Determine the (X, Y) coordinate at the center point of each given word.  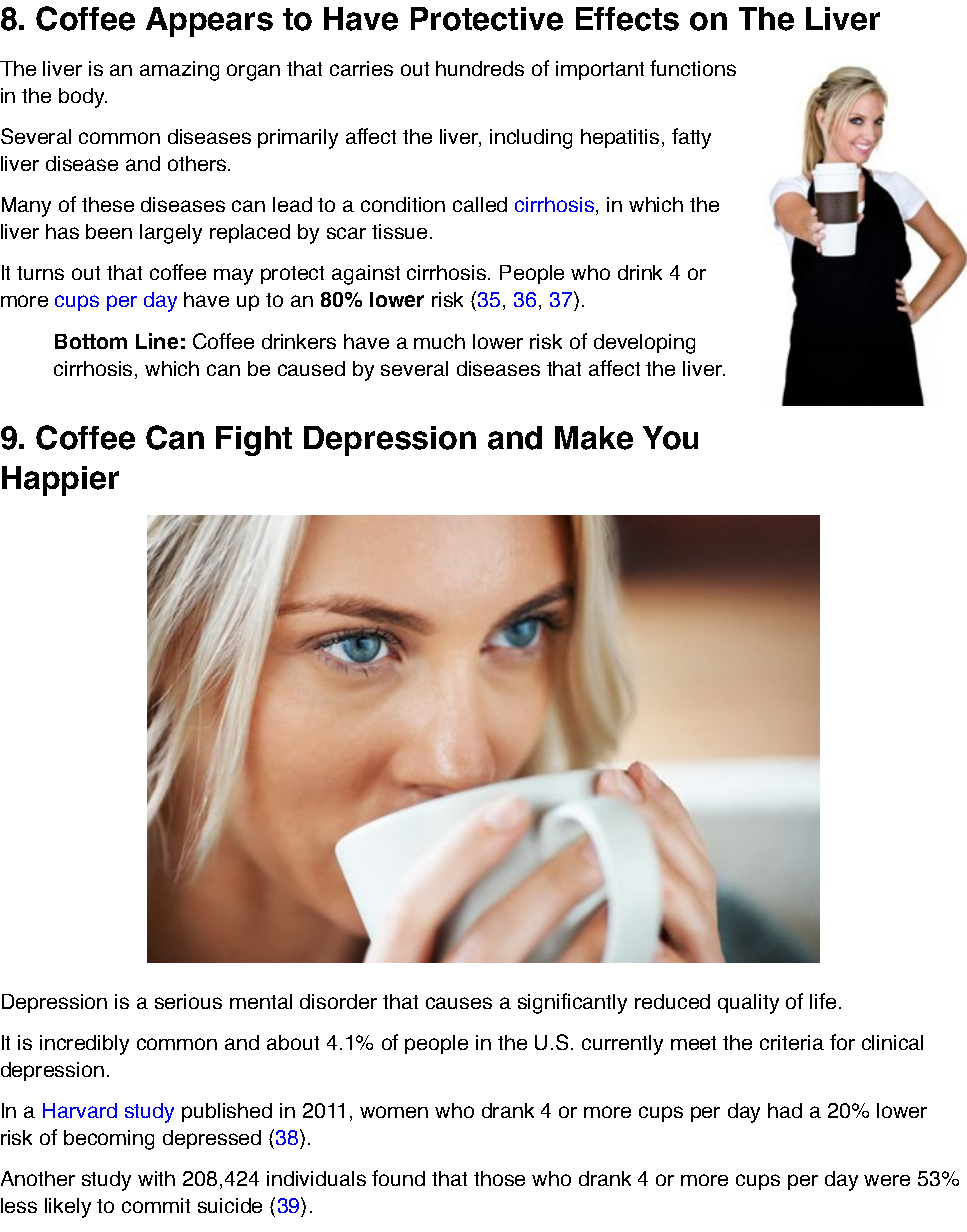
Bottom (91, 341)
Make (594, 438)
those (499, 1178)
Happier (60, 481)
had (785, 1110)
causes (459, 1003)
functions (693, 68)
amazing (179, 71)
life (823, 1001)
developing (644, 344)
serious (188, 1001)
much (439, 341)
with (156, 1178)
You (670, 438)
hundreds (480, 68)
